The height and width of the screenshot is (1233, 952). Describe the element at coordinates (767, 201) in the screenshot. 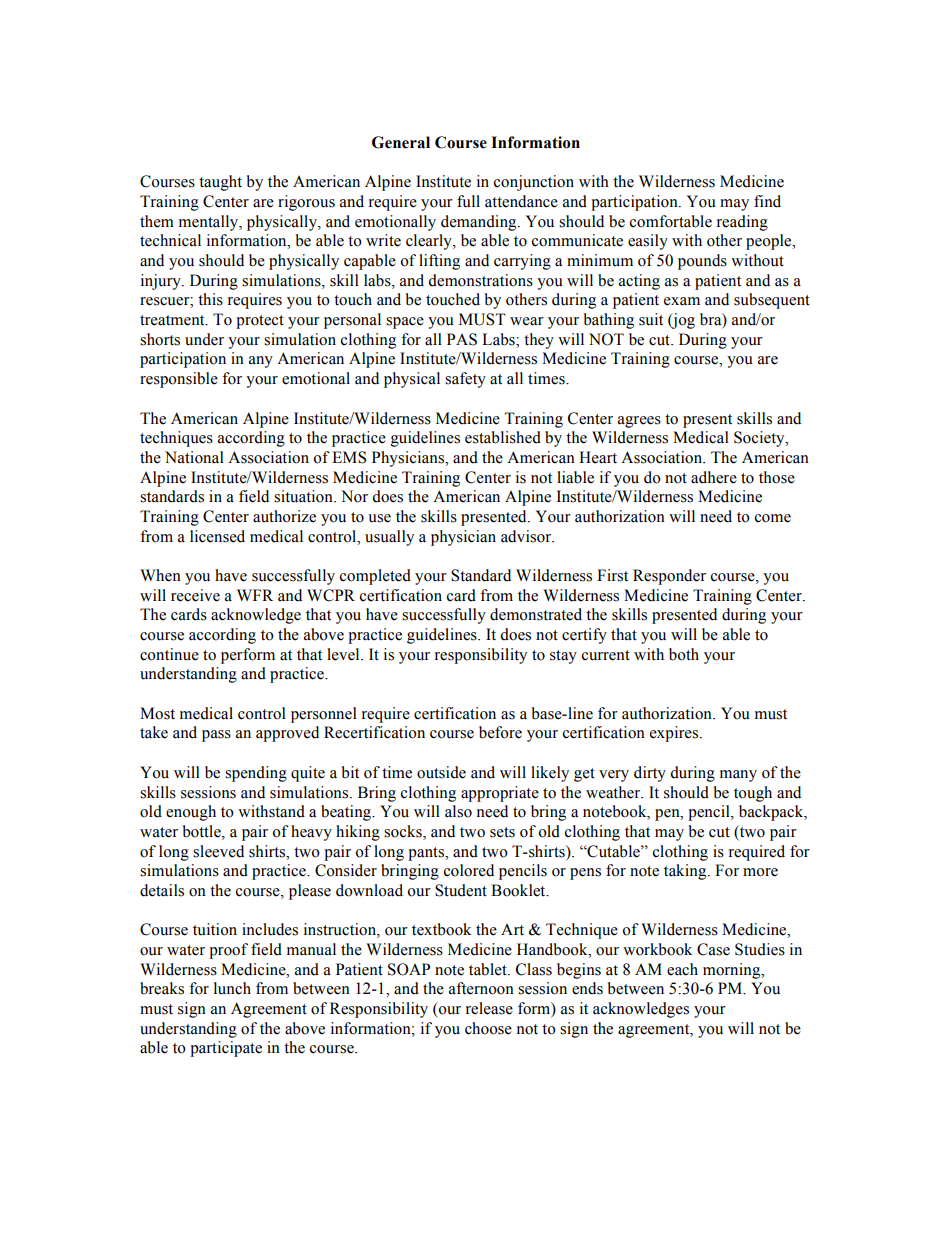

I see `find` at that location.
